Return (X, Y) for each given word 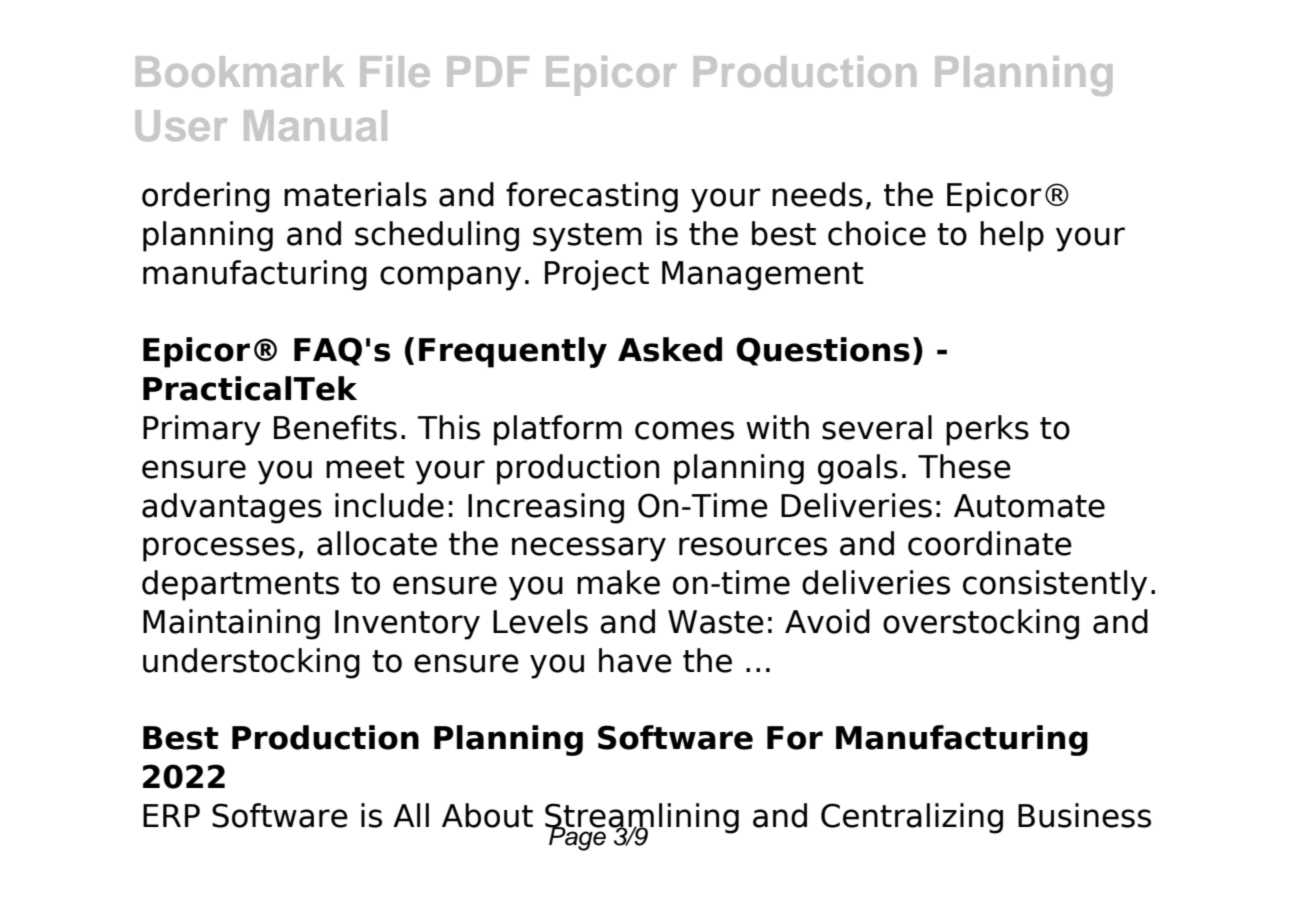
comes (684, 430)
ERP (171, 815)
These (964, 466)
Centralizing (912, 818)
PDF (488, 71)
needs (817, 194)
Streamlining (642, 819)
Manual (315, 125)
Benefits (335, 427)
